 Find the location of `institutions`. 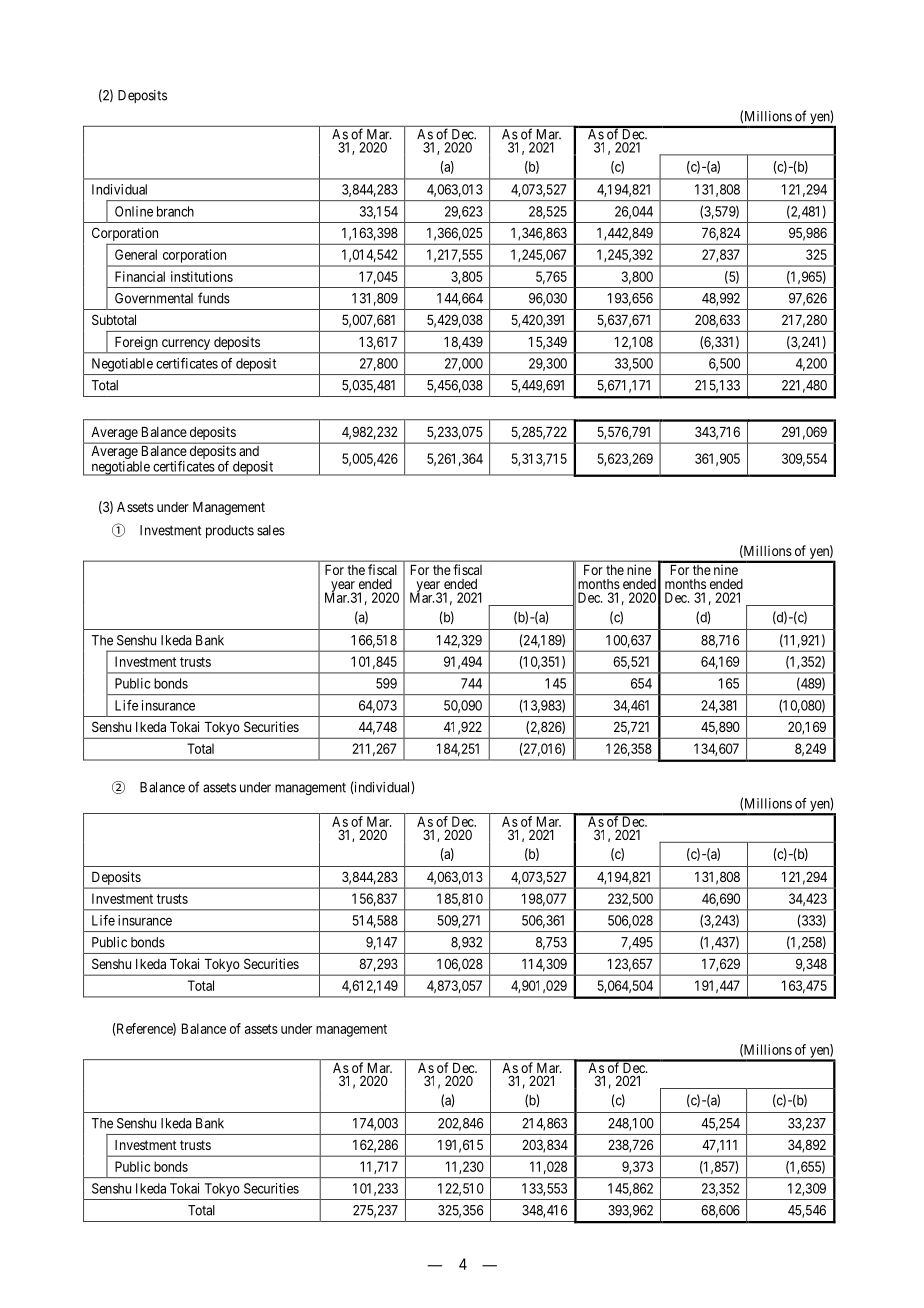

institutions is located at coordinates (202, 276).
